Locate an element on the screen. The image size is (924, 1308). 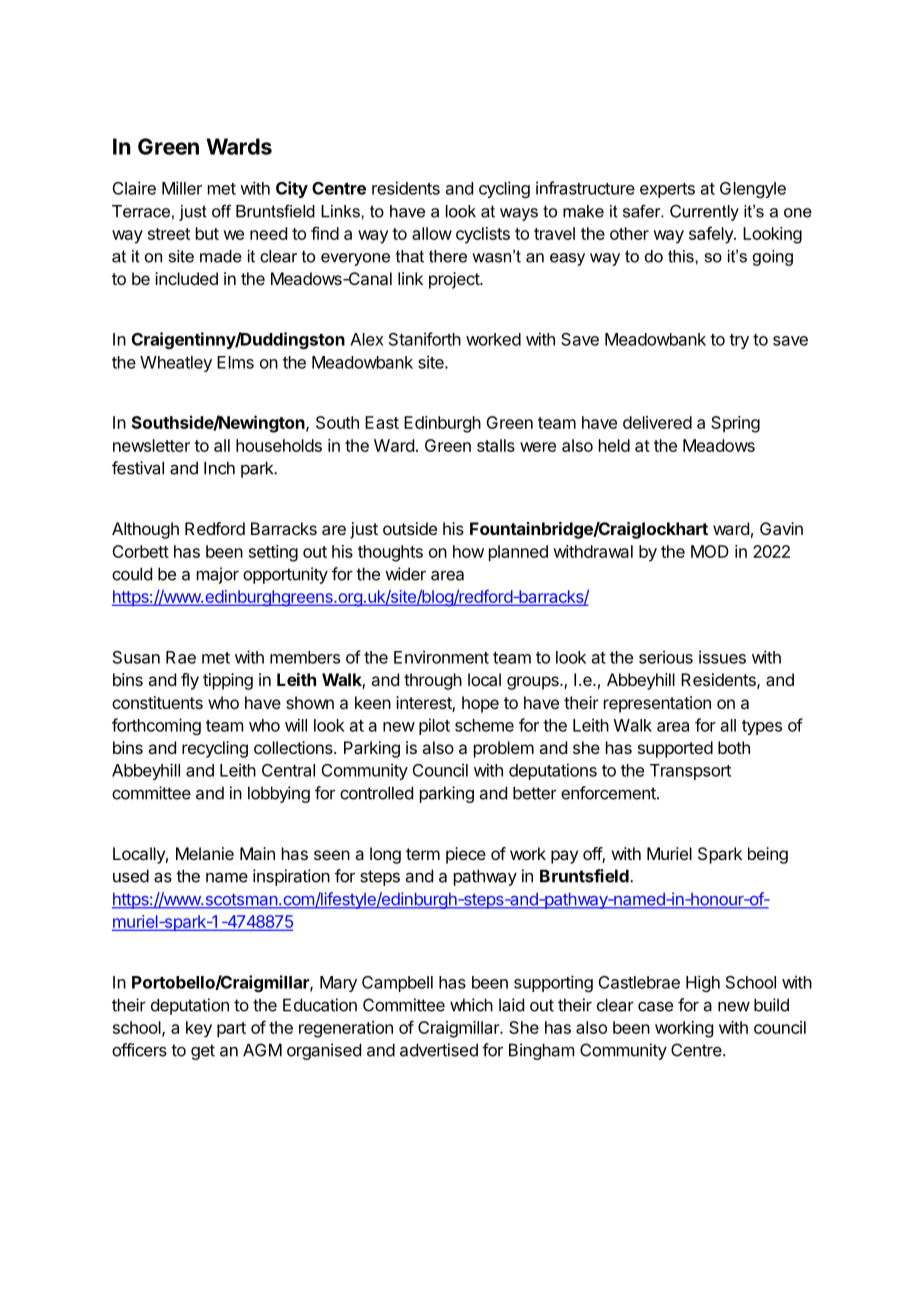
major is located at coordinates (218, 575).
